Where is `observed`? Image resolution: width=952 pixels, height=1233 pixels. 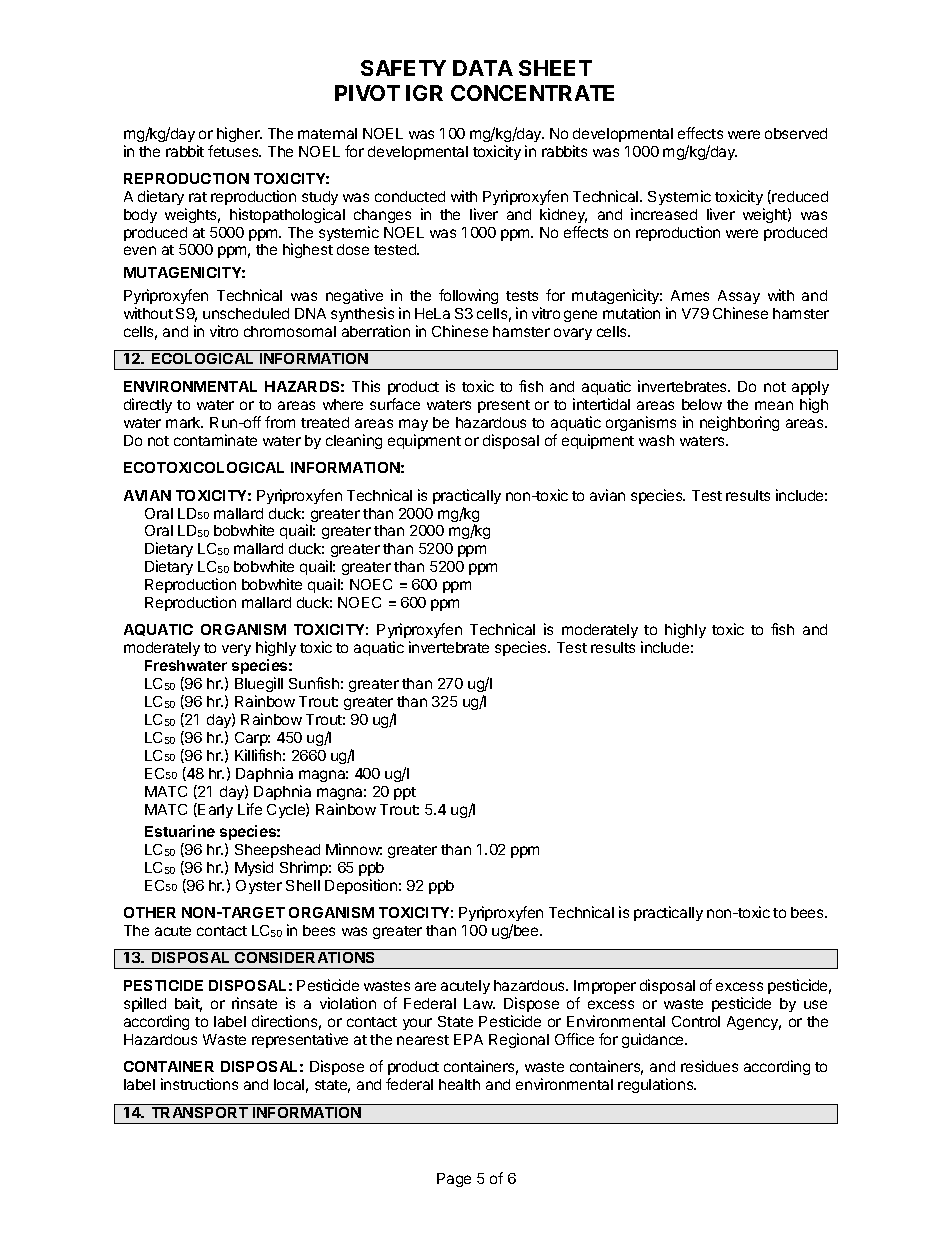
observed is located at coordinates (796, 133).
